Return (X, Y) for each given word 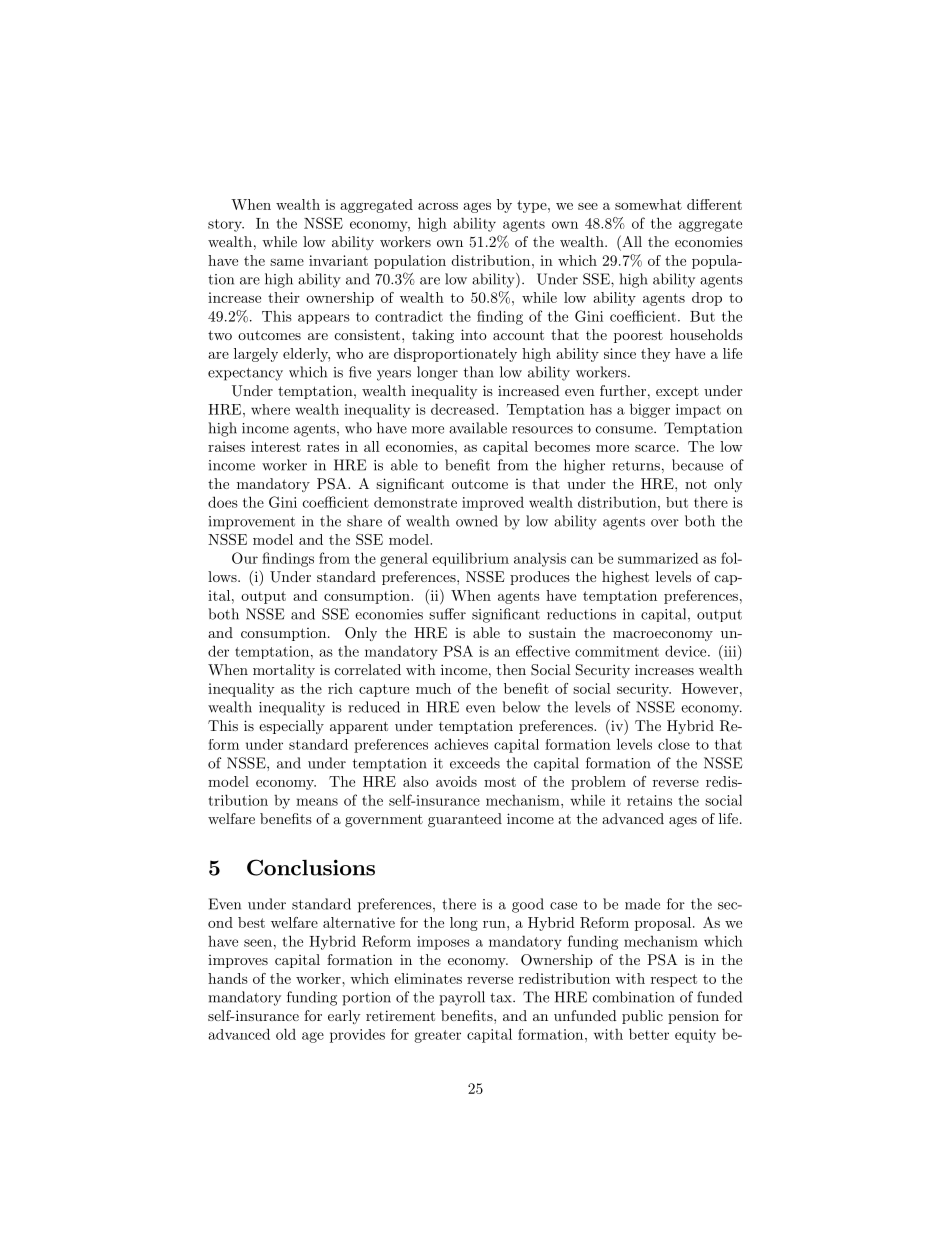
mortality (284, 671)
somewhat (648, 204)
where (270, 409)
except (677, 392)
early (344, 1017)
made (642, 904)
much (433, 688)
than (478, 372)
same (287, 262)
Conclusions (311, 867)
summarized (658, 558)
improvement (251, 523)
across (438, 206)
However (710, 688)
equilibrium (470, 559)
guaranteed (465, 820)
